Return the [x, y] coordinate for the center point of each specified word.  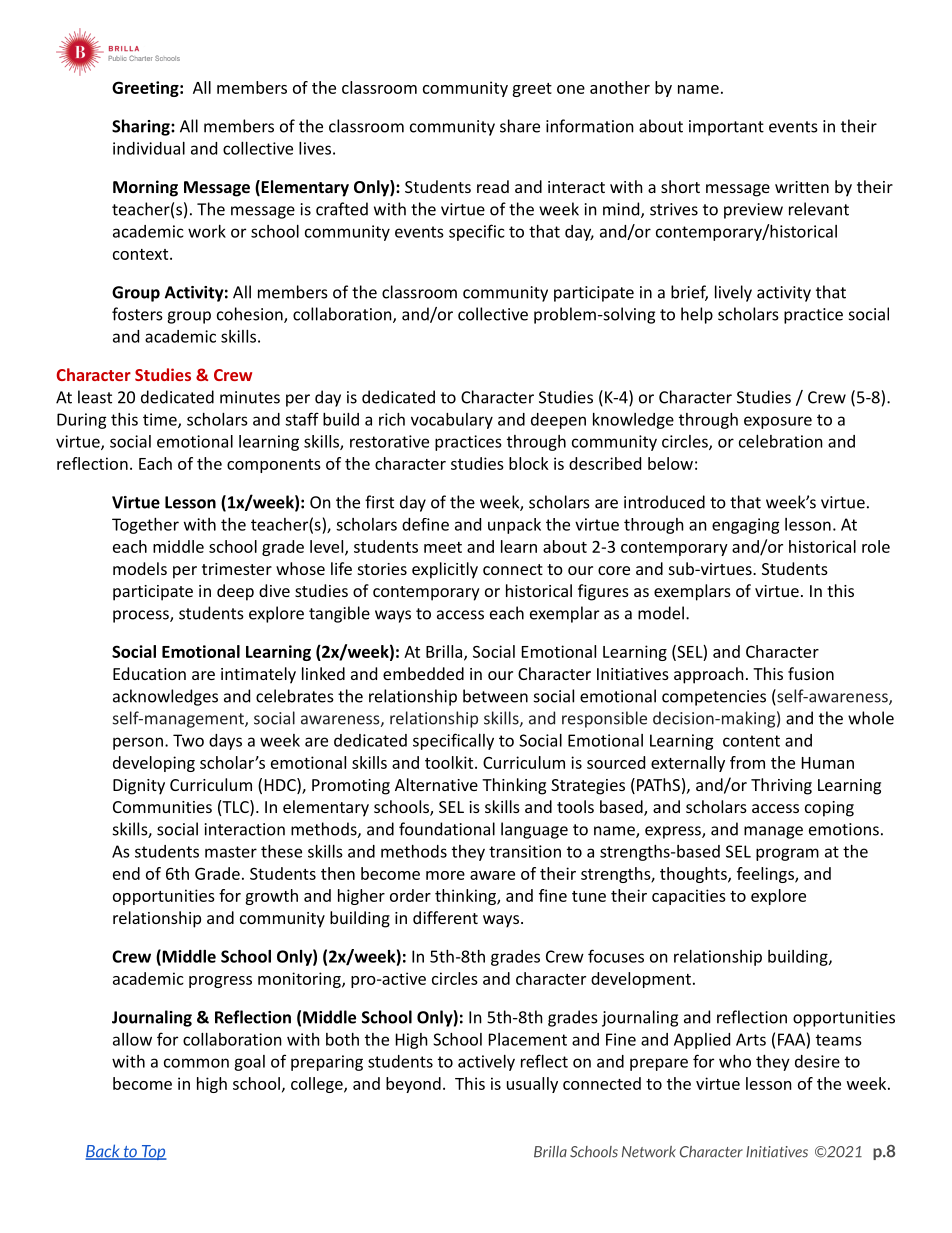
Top [153, 1152]
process [142, 616]
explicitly [445, 570]
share [520, 126]
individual [149, 148]
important [726, 128]
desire [817, 1061]
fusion [811, 673]
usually [532, 1085]
